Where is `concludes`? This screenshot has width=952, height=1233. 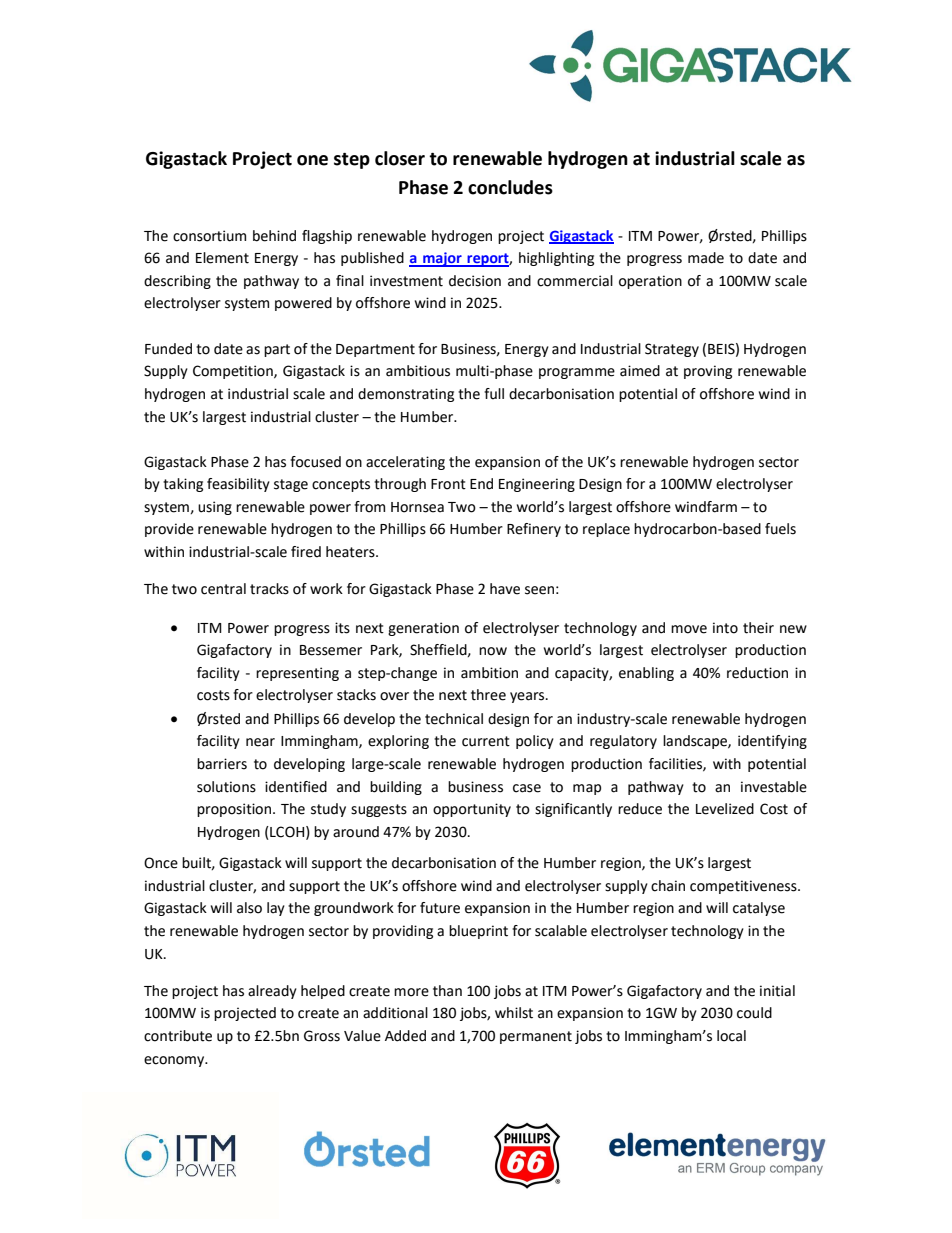 concludes is located at coordinates (510, 187).
